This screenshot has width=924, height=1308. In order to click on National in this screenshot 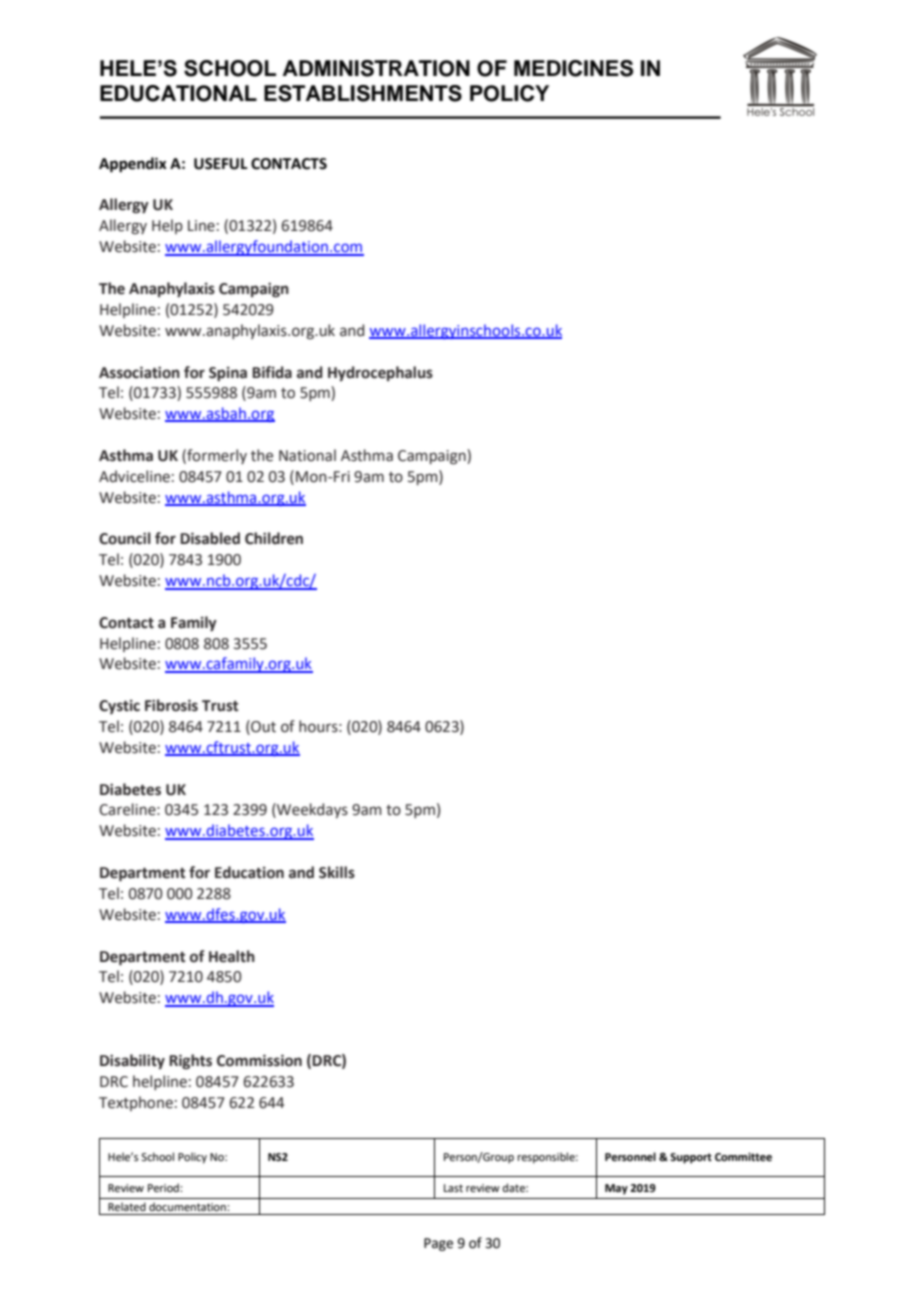, I will do `click(307, 455)`.
